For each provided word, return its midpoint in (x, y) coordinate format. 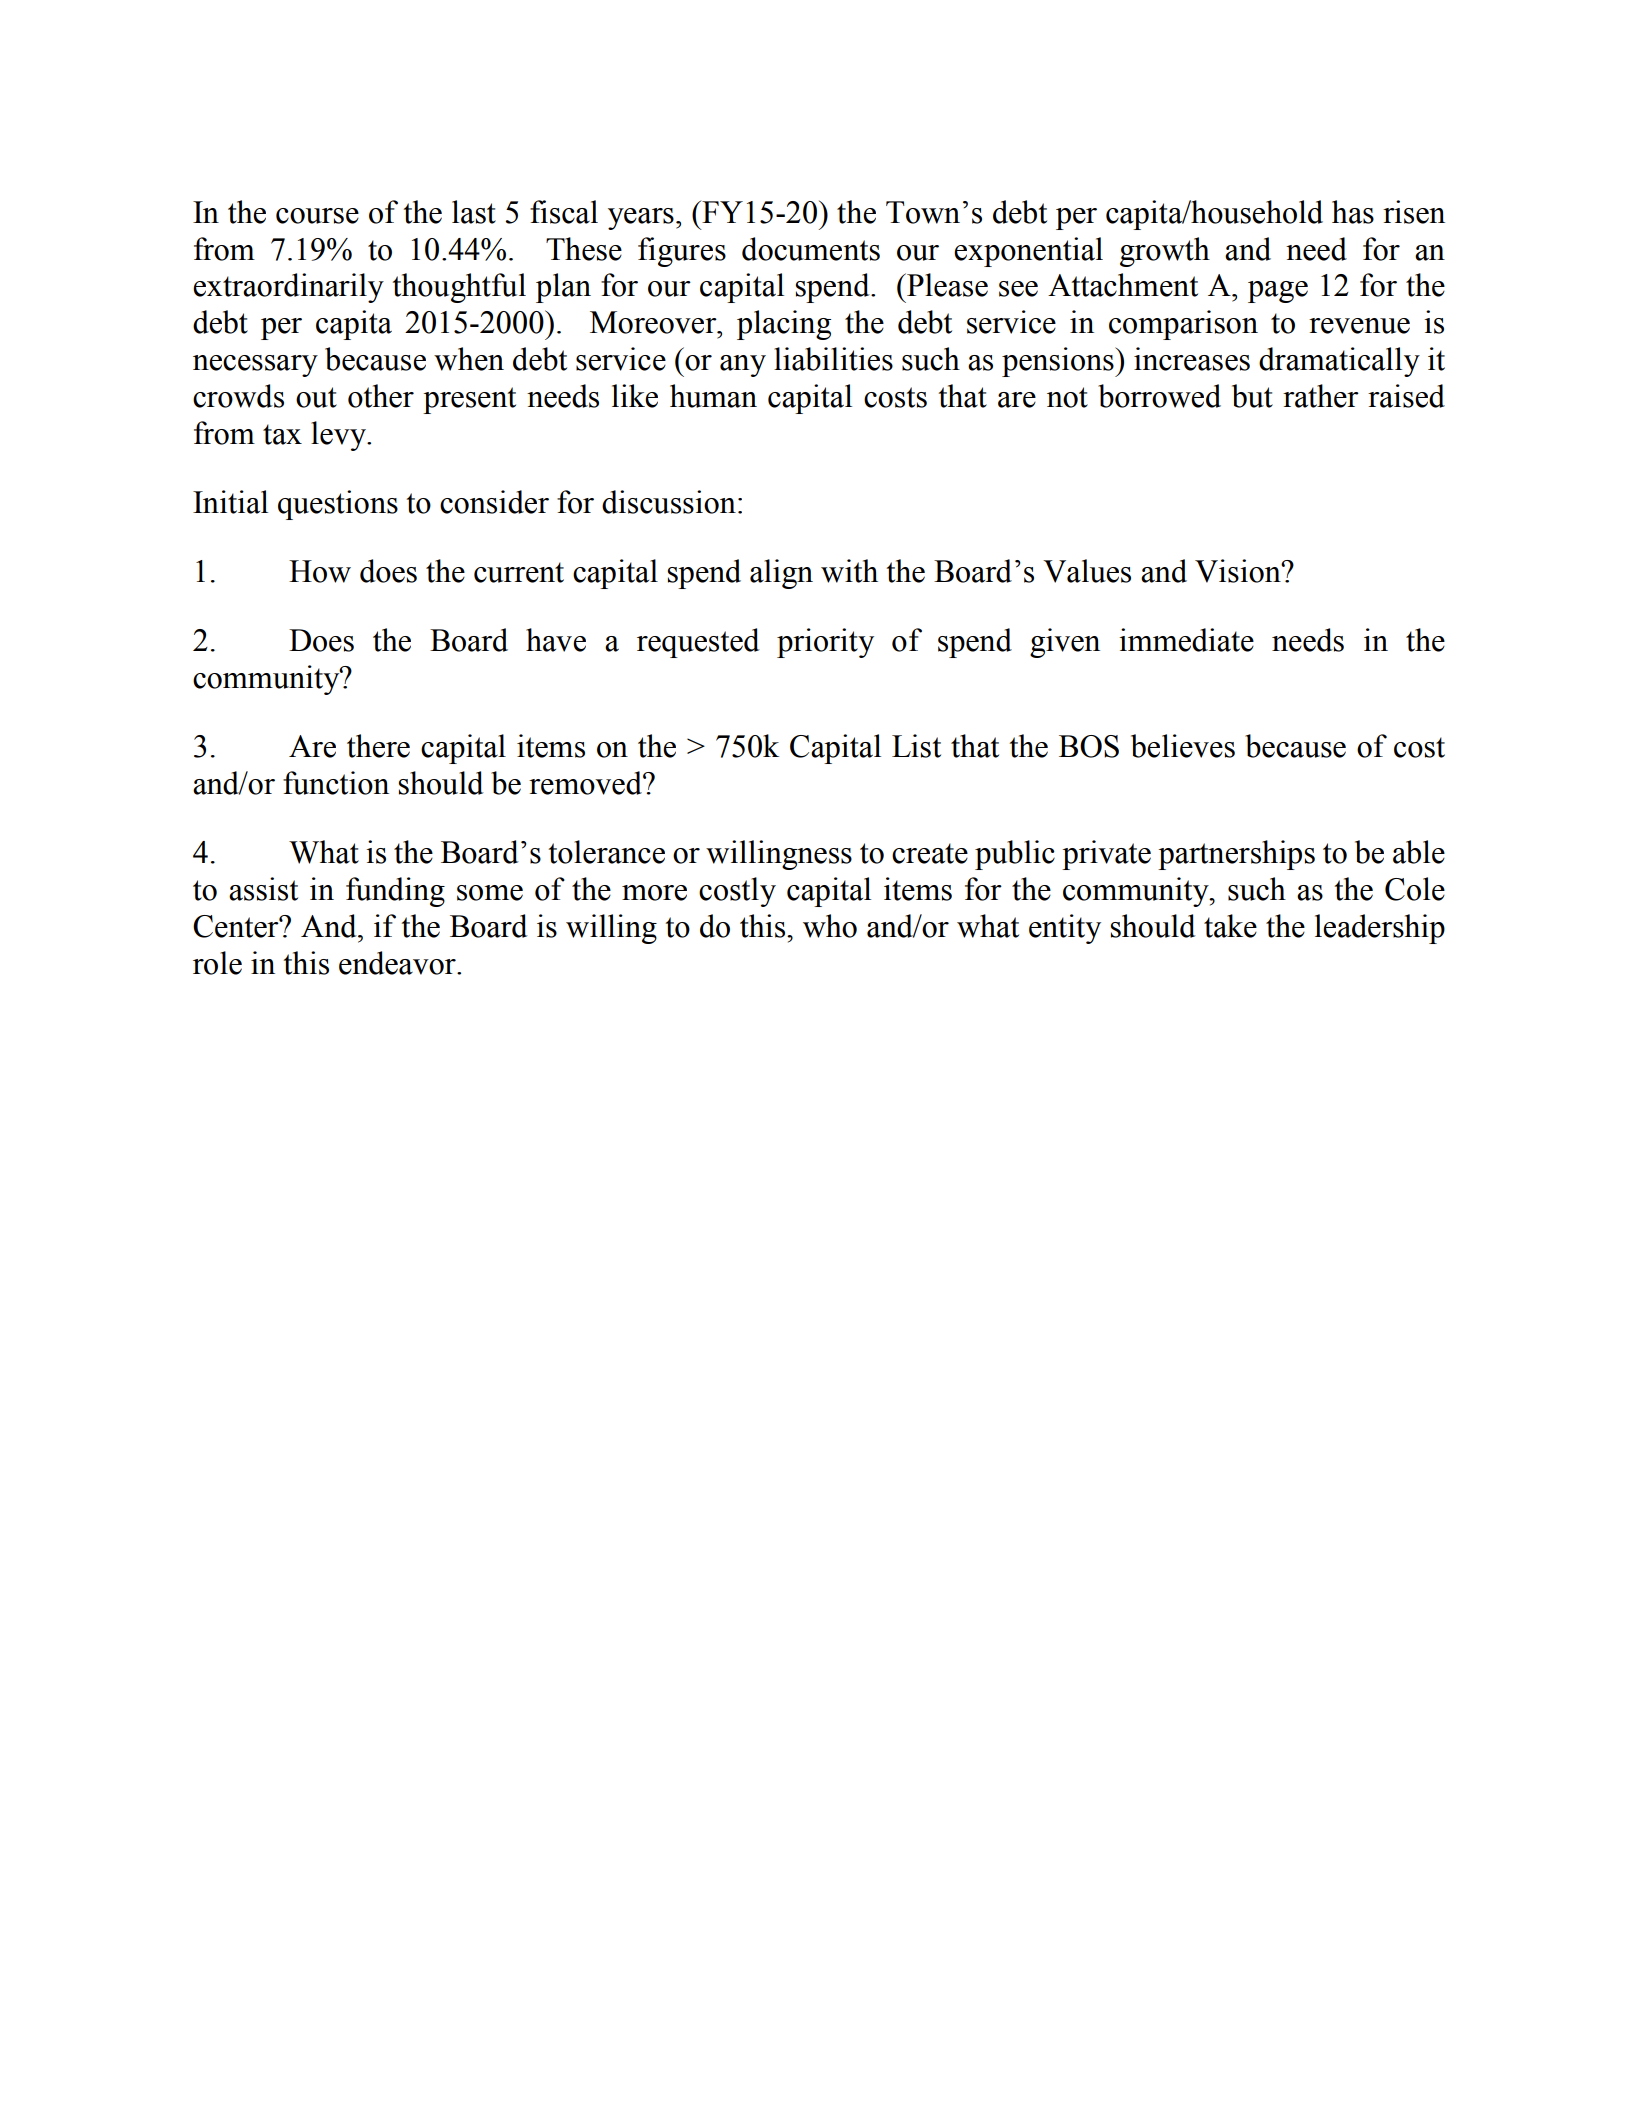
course (317, 216)
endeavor (398, 963)
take (1230, 926)
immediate (1186, 640)
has (1353, 212)
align (781, 574)
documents (811, 249)
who (830, 926)
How (320, 571)
